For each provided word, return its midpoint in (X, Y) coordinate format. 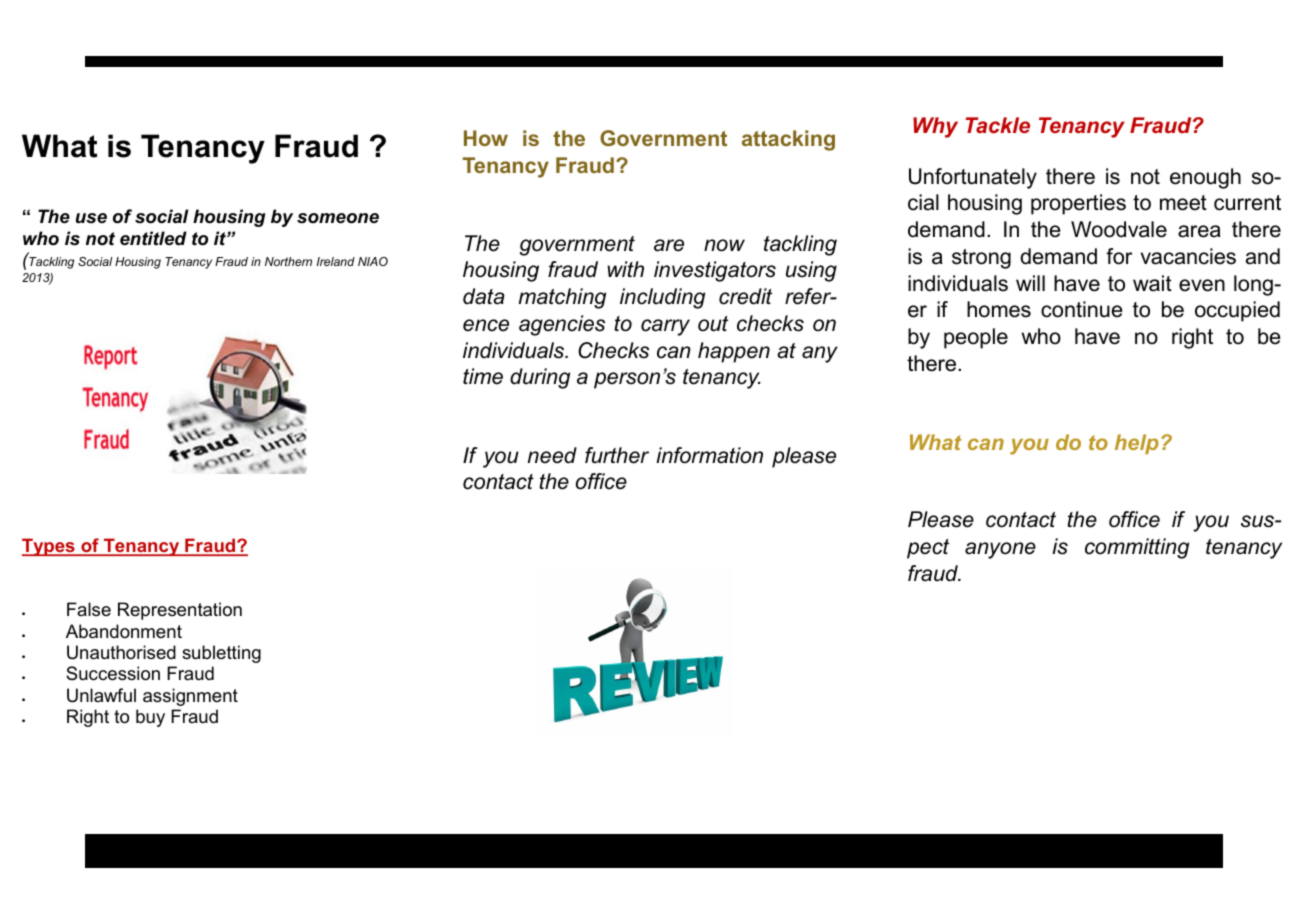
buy (150, 718)
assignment (190, 697)
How (486, 138)
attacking (788, 140)
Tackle (997, 125)
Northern (288, 261)
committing (1137, 548)
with (625, 269)
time (483, 376)
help (1137, 444)
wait (1152, 283)
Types (49, 547)
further (617, 455)
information (709, 455)
